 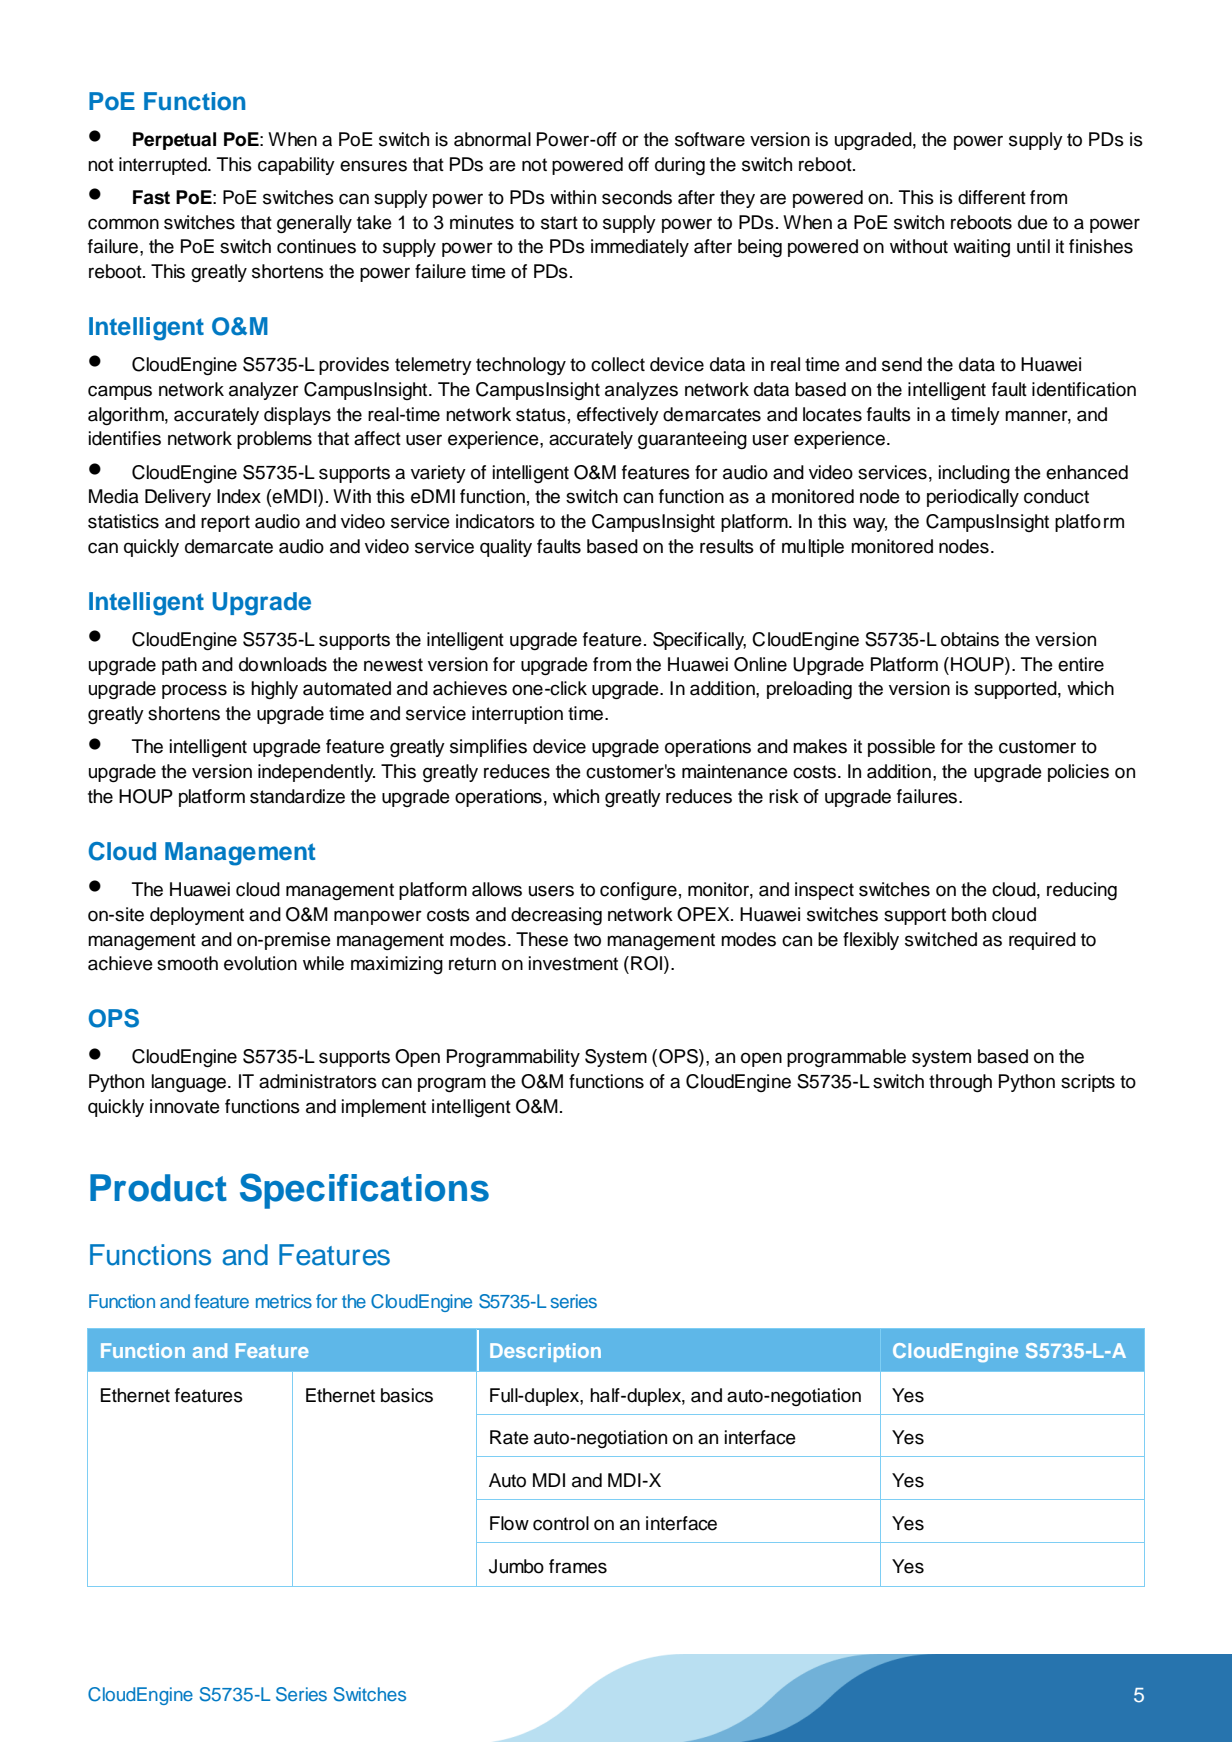 I want to click on configure, so click(x=638, y=891).
